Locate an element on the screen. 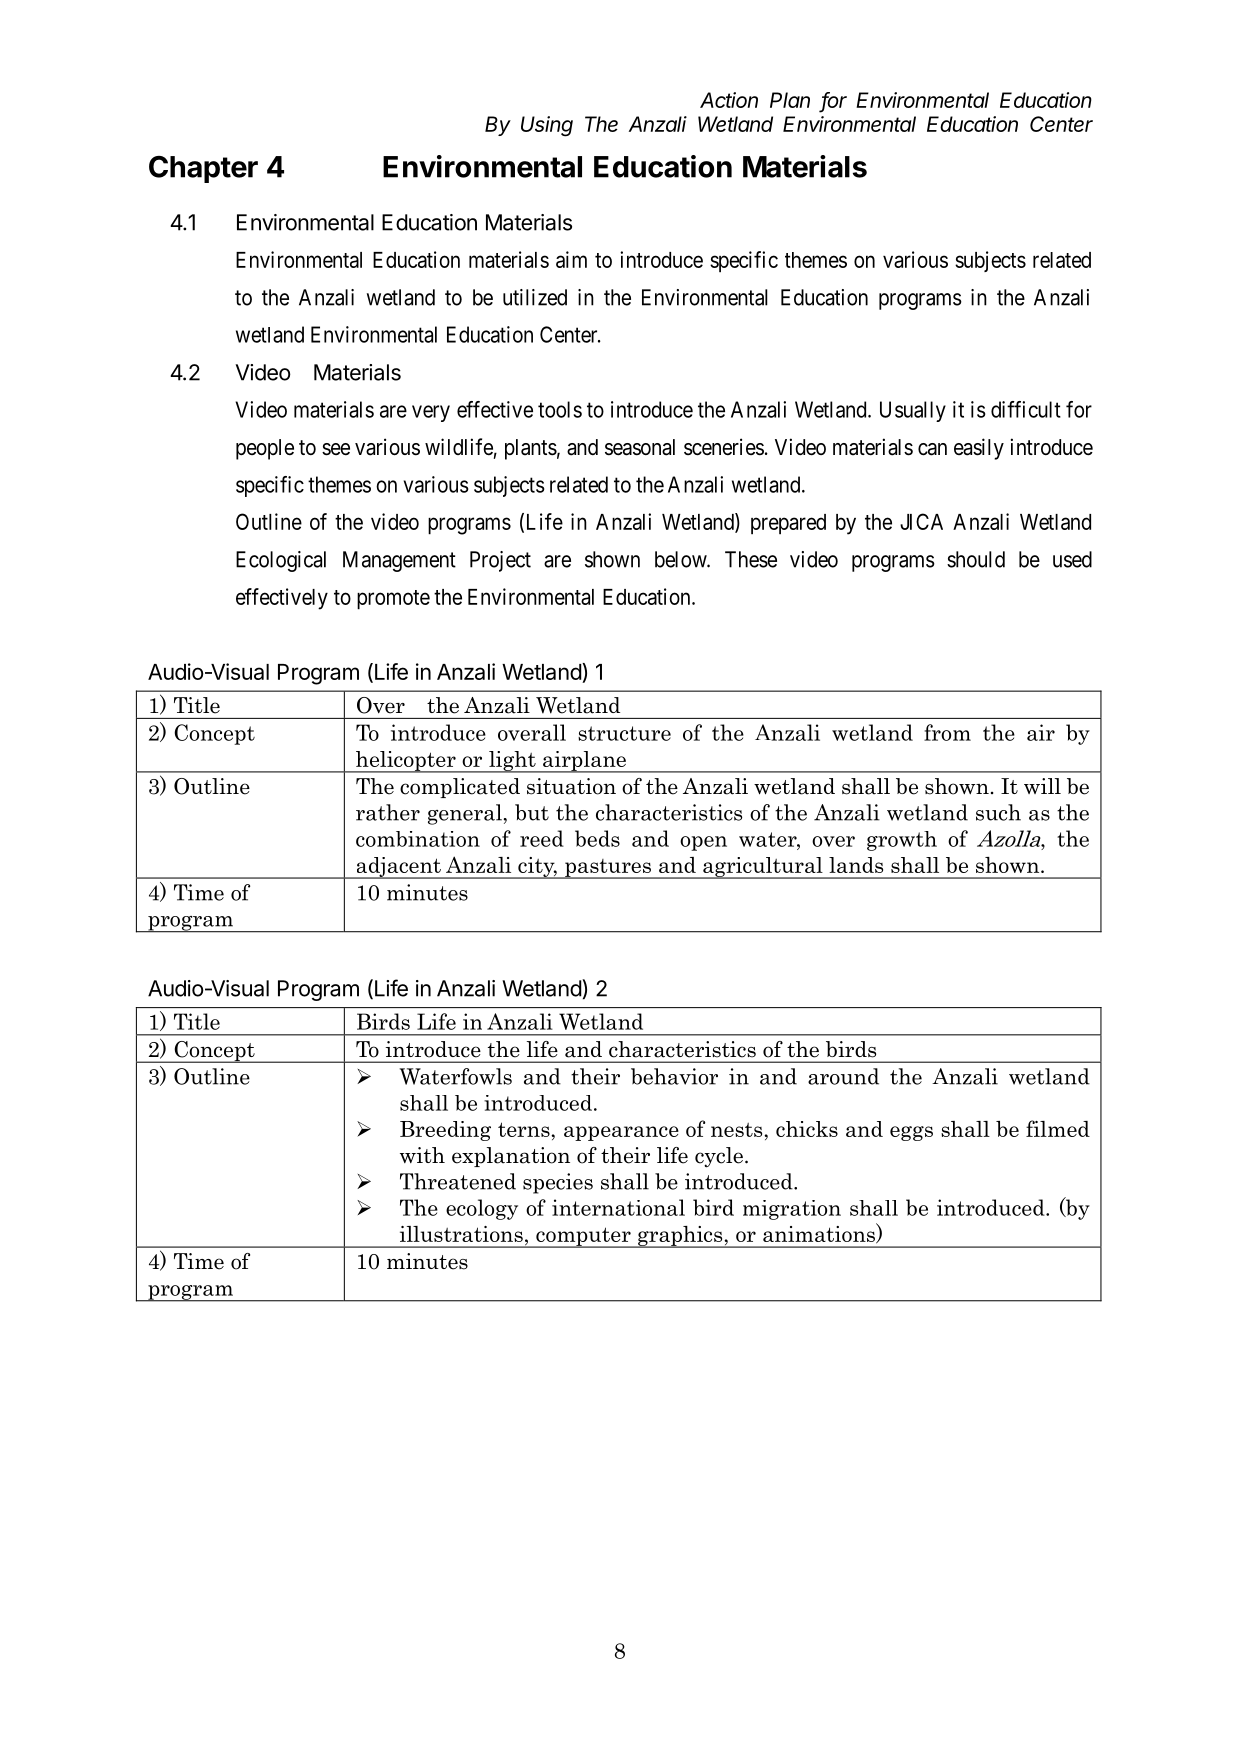  with is located at coordinates (422, 1155).
